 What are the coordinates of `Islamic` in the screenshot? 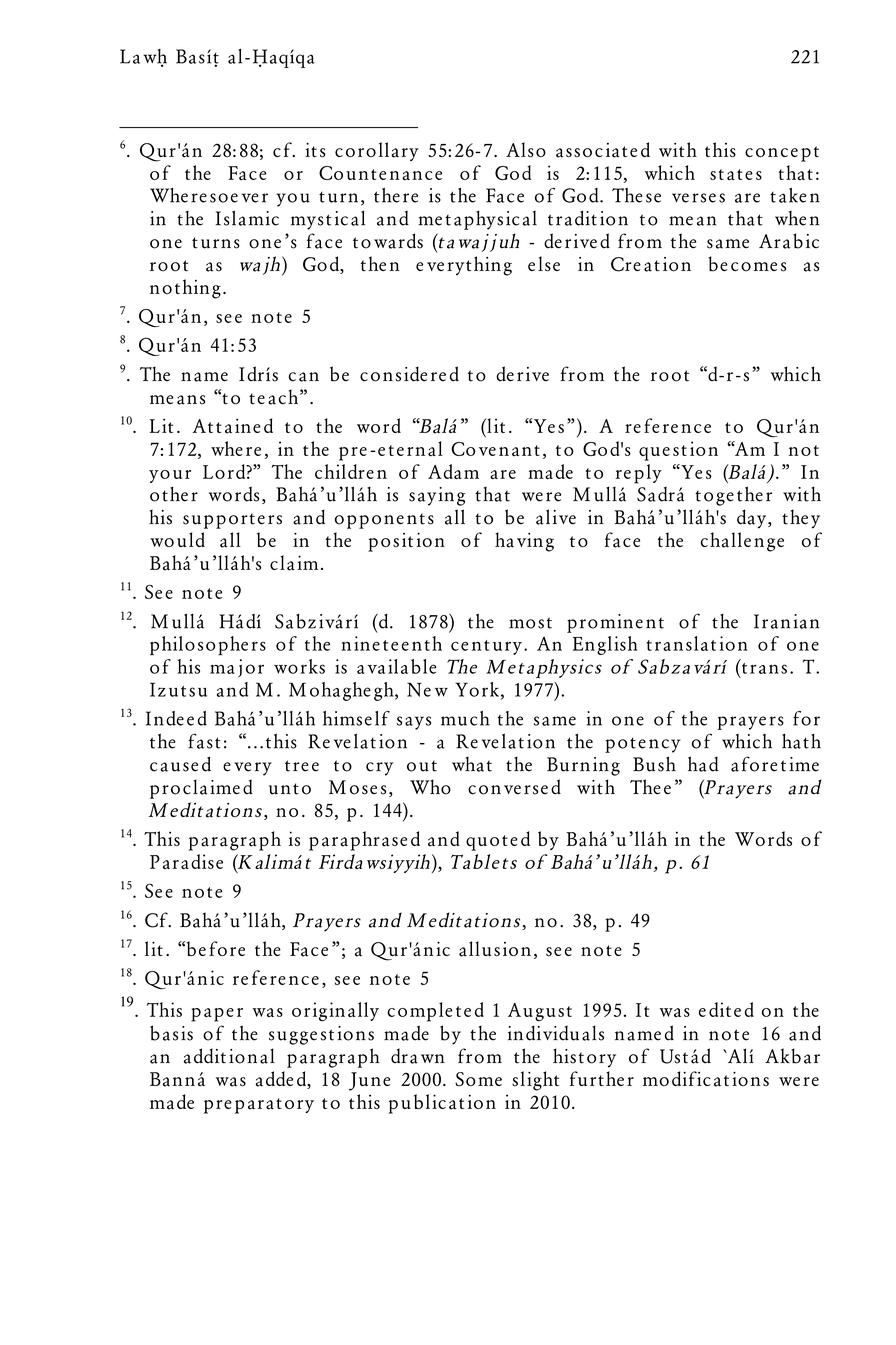 It's located at (247, 218).
